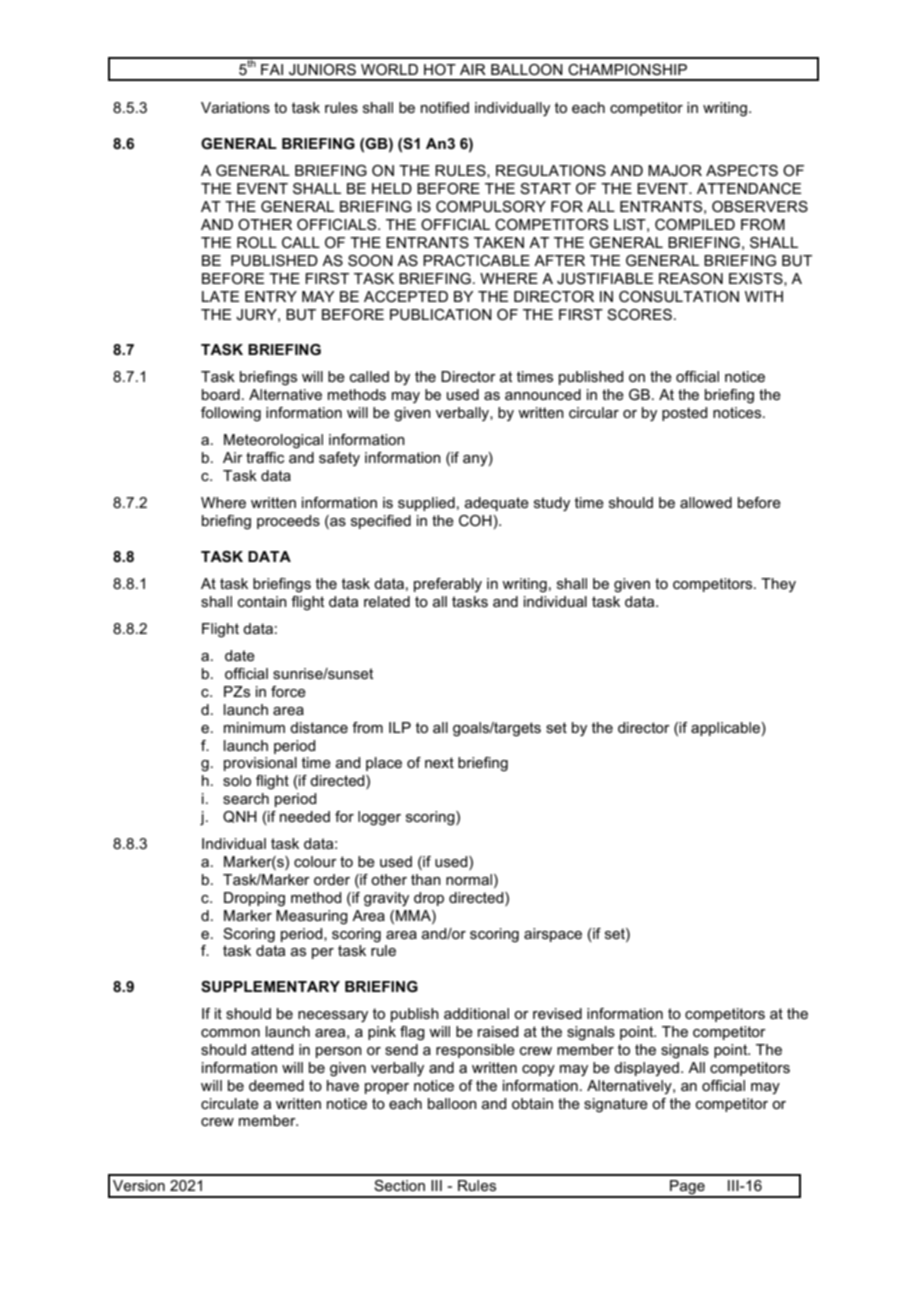 This page has width=924, height=1308. What do you see at coordinates (235, 107) in the page?
I see `Variations` at bounding box center [235, 107].
